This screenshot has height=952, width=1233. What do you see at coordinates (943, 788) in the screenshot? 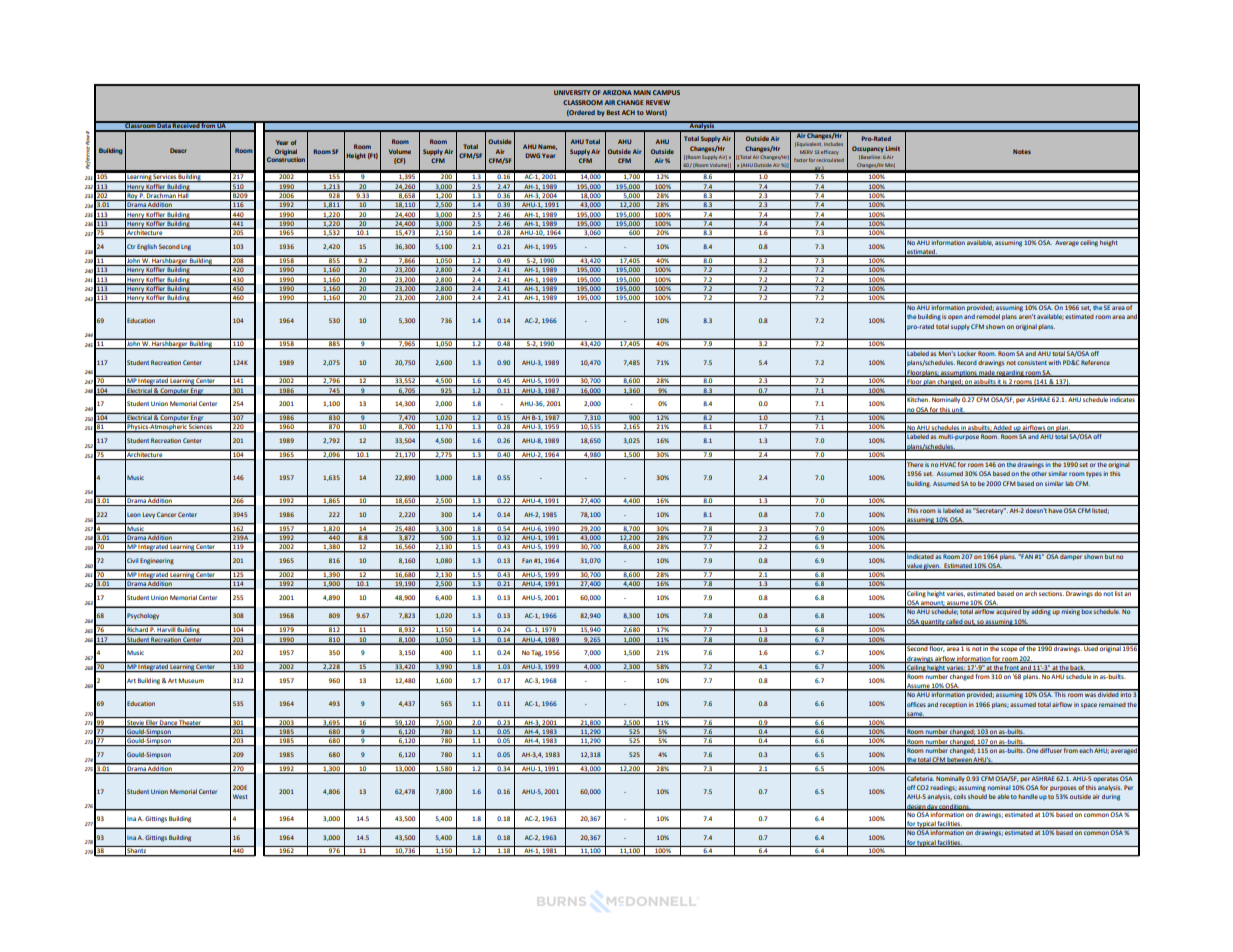
I see `readings` at bounding box center [943, 788].
